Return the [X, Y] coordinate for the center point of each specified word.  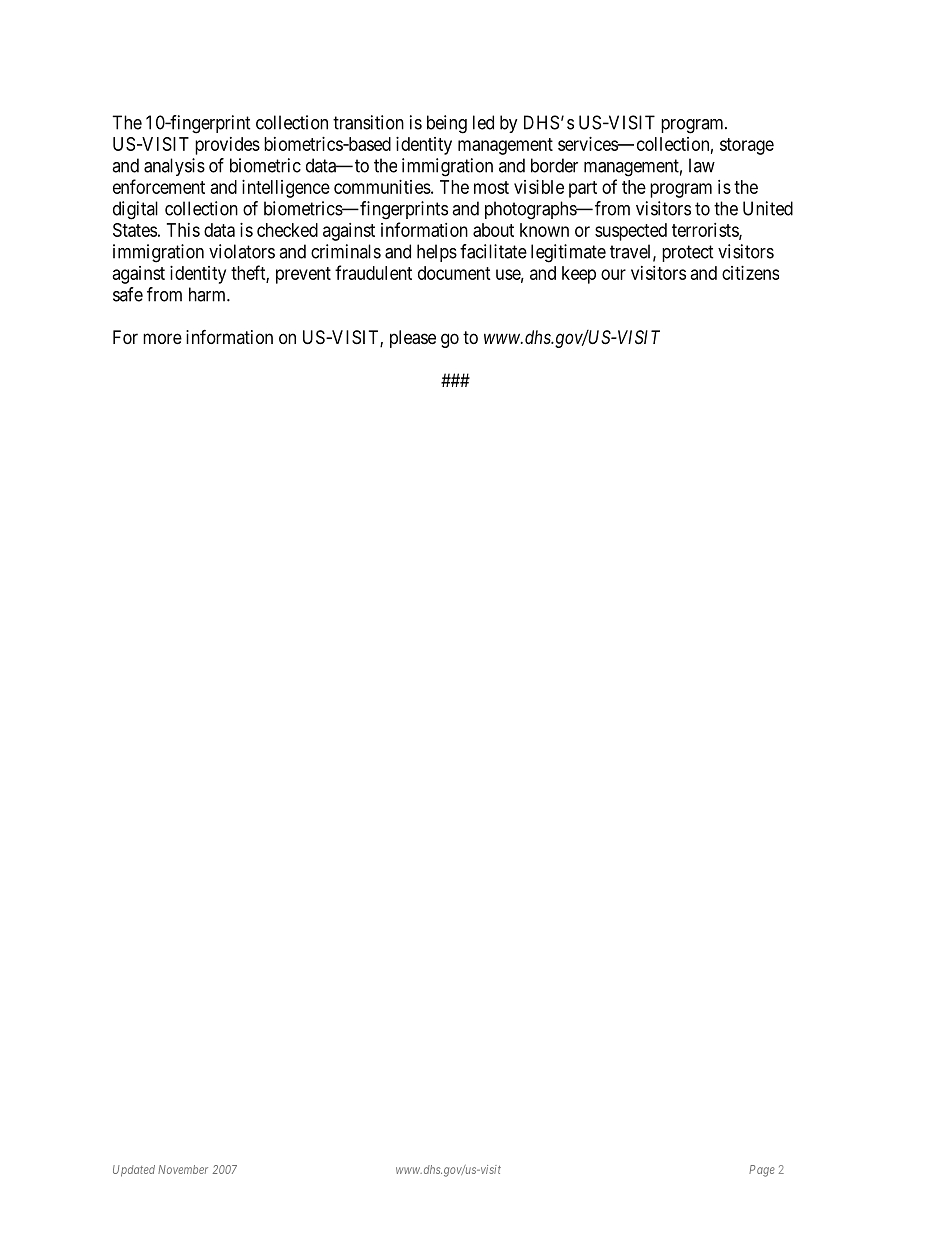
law [702, 165]
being [447, 124]
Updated [134, 1171]
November [183, 1169]
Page [762, 1171]
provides [227, 146]
